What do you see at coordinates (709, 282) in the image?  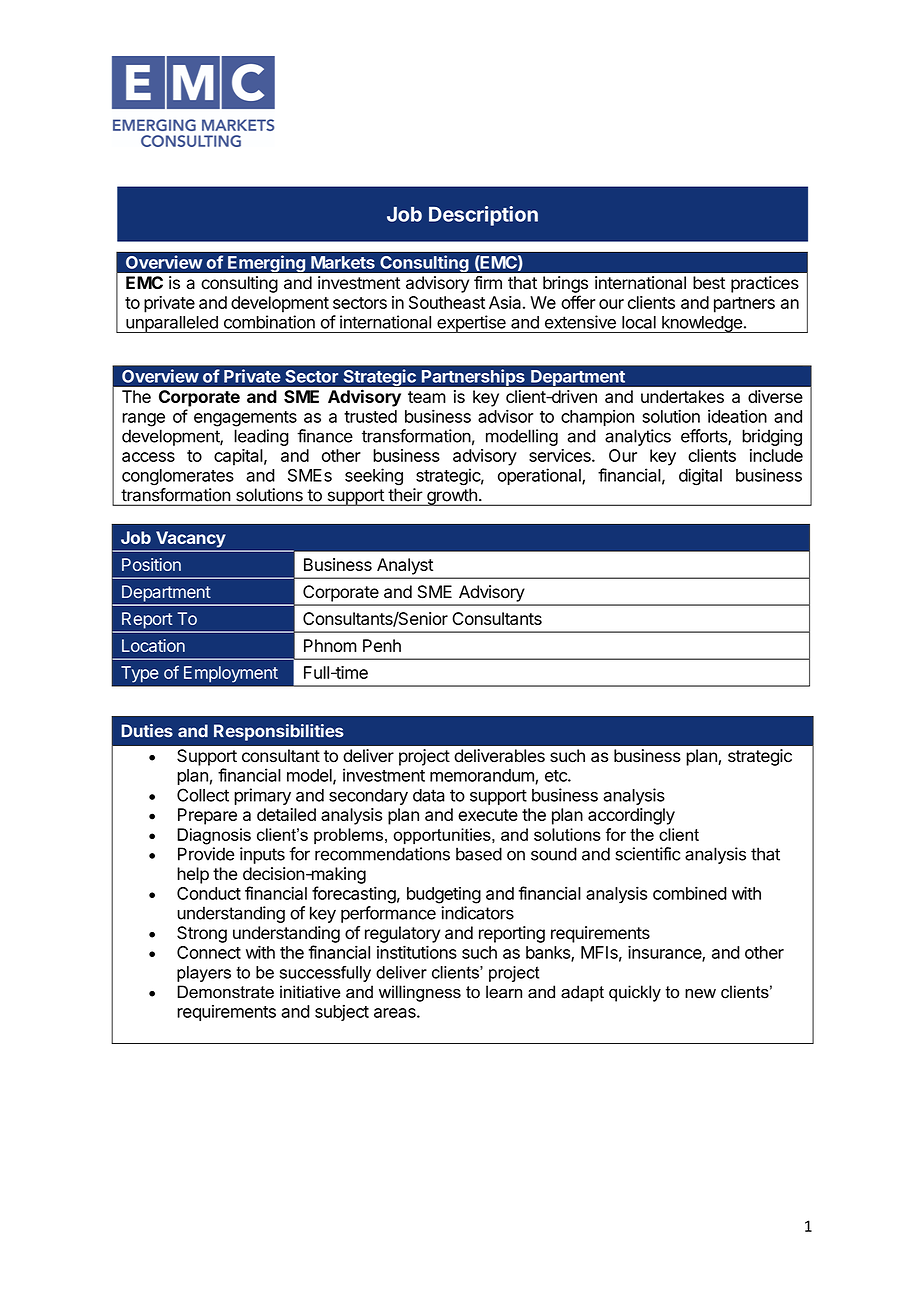 I see `best` at bounding box center [709, 282].
